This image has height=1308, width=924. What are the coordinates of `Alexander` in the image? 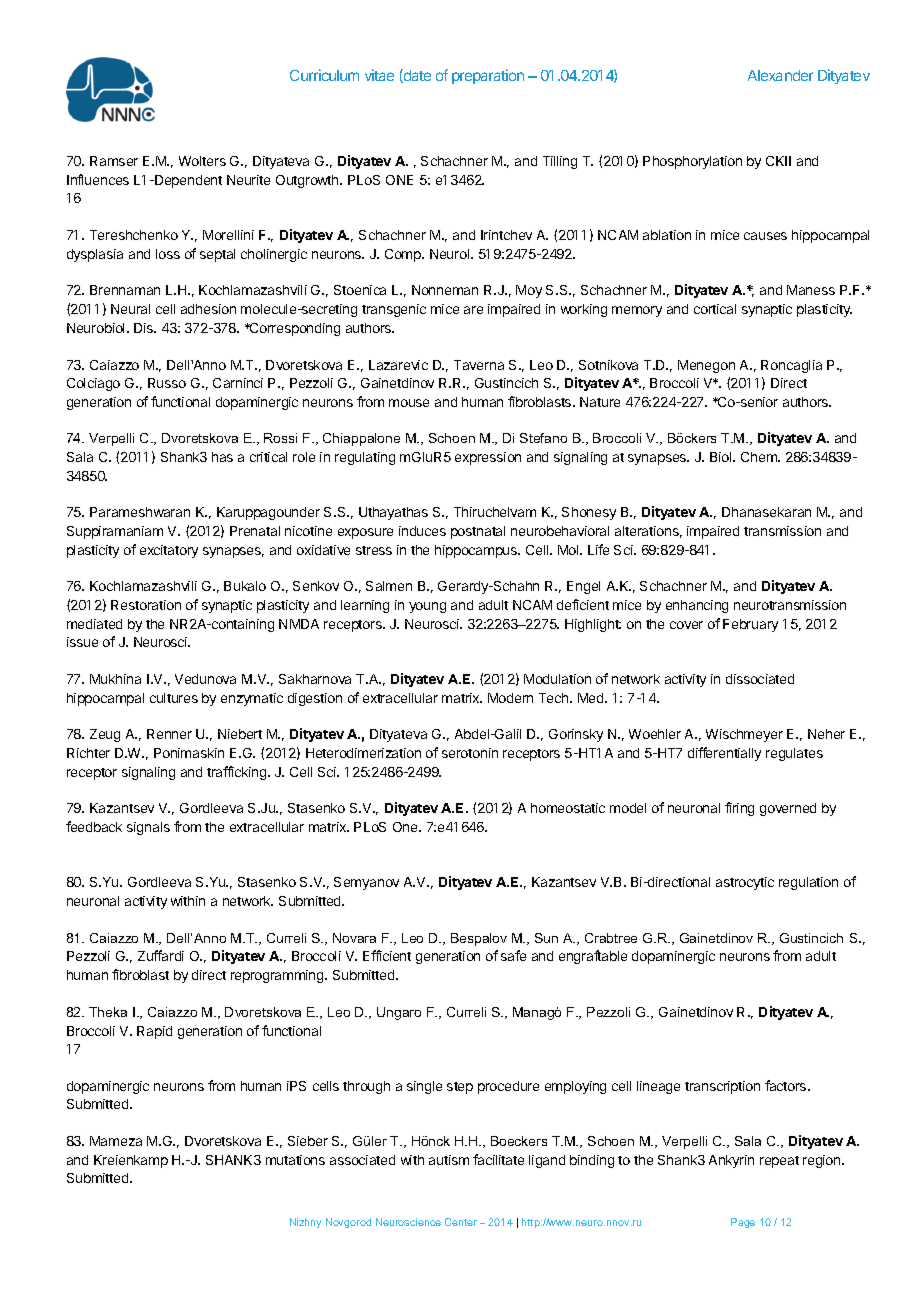 It's located at (780, 75).
